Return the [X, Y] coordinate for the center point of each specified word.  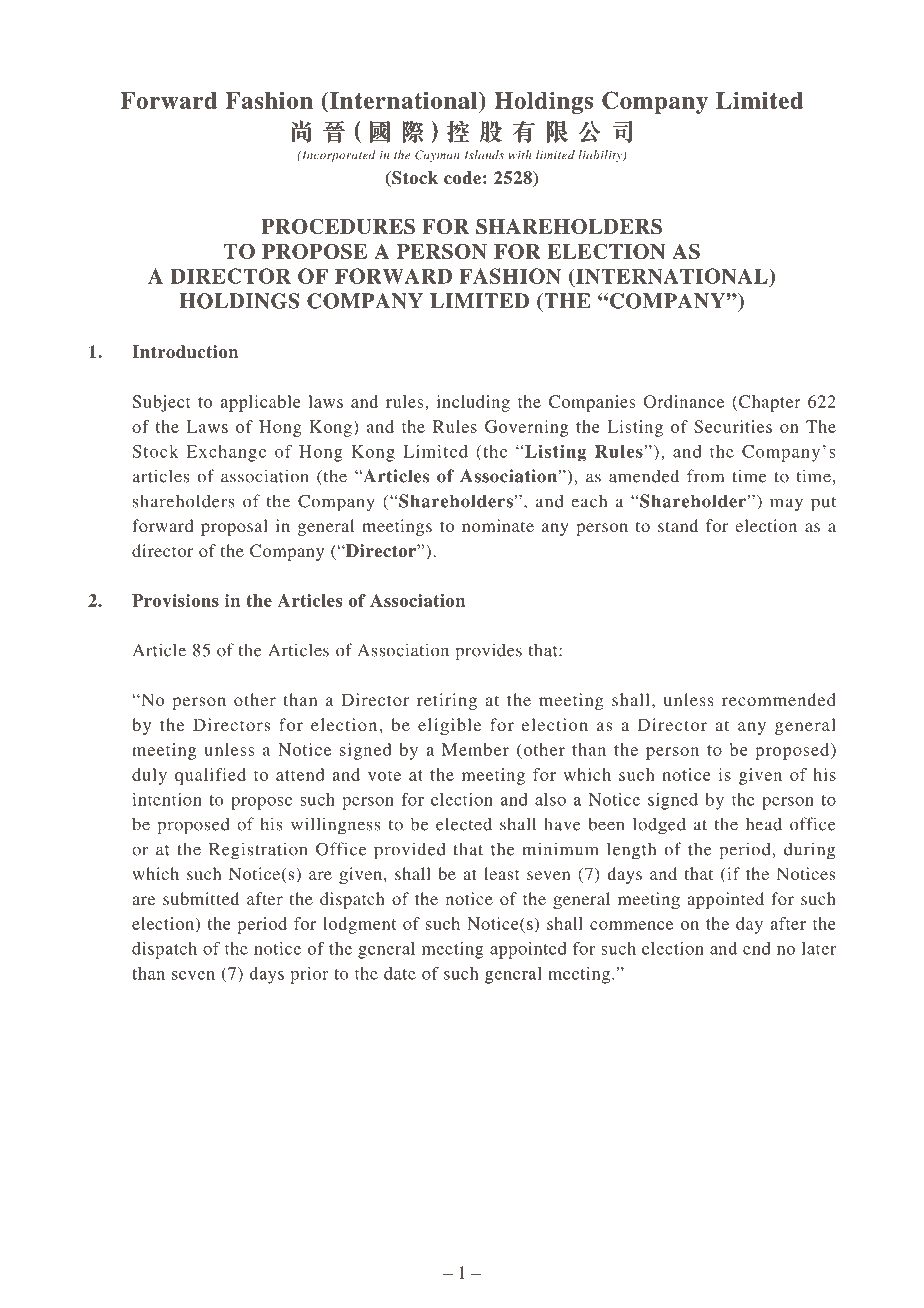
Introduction [185, 352]
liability [601, 156]
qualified [210, 776]
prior [309, 975]
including [473, 403]
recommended [779, 699]
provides [488, 652]
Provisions [175, 600]
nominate [498, 525]
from [705, 476]
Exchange [226, 453]
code [462, 178]
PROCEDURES [338, 226]
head [764, 824]
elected [464, 824]
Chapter [770, 403]
